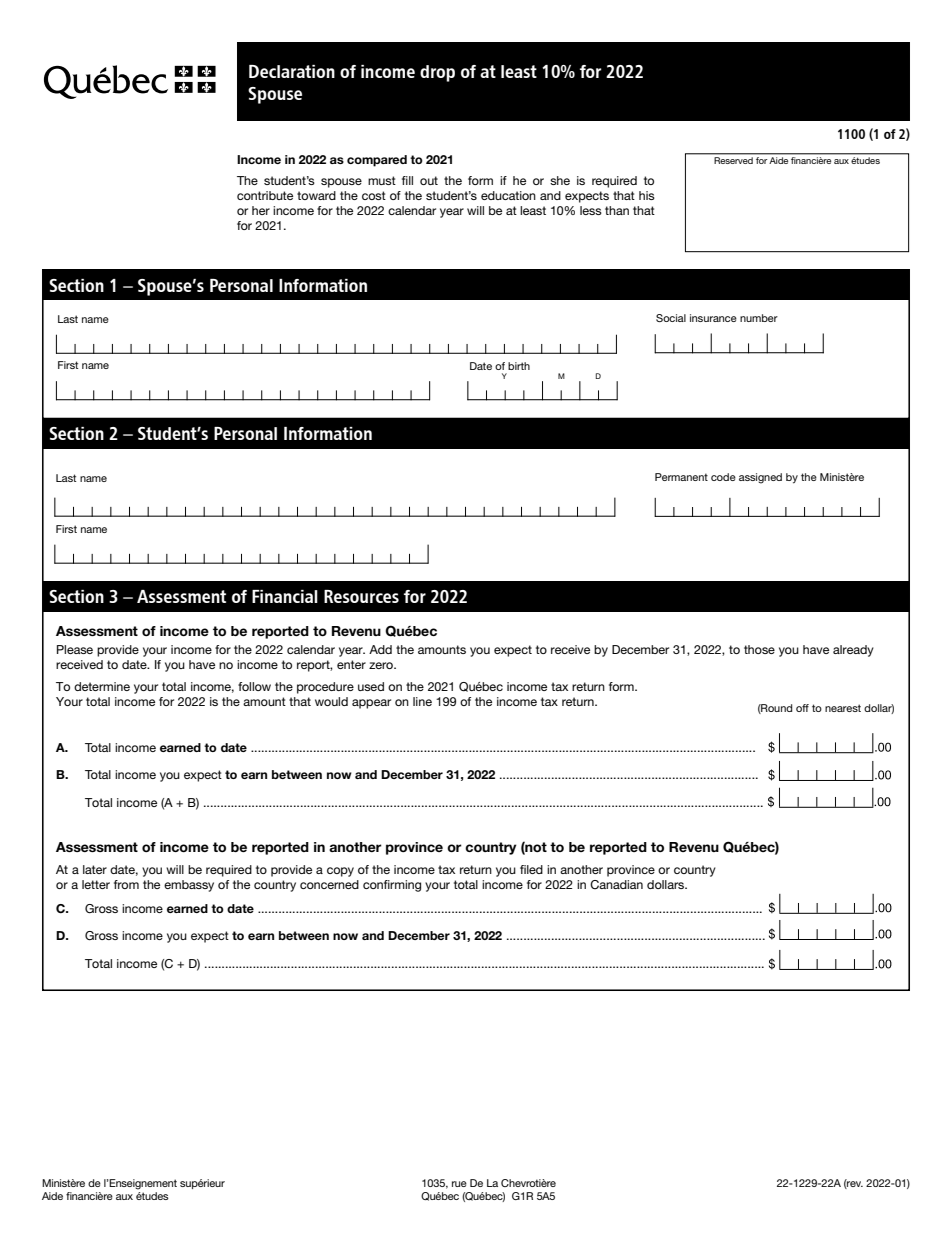 This screenshot has width=952, height=1233. I want to click on Declaration, so click(292, 71).
